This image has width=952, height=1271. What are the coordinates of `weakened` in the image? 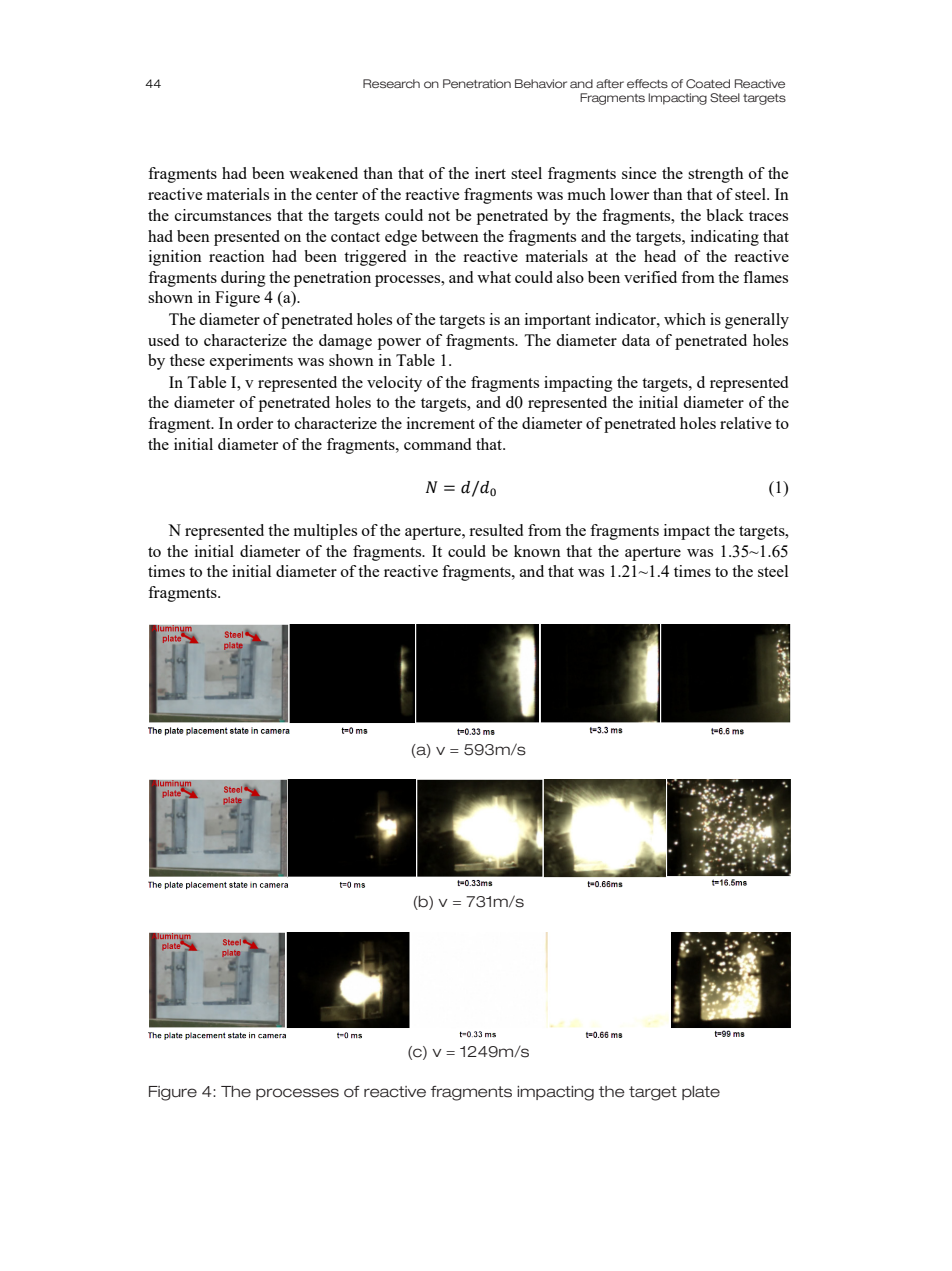 It's located at (323, 173).
